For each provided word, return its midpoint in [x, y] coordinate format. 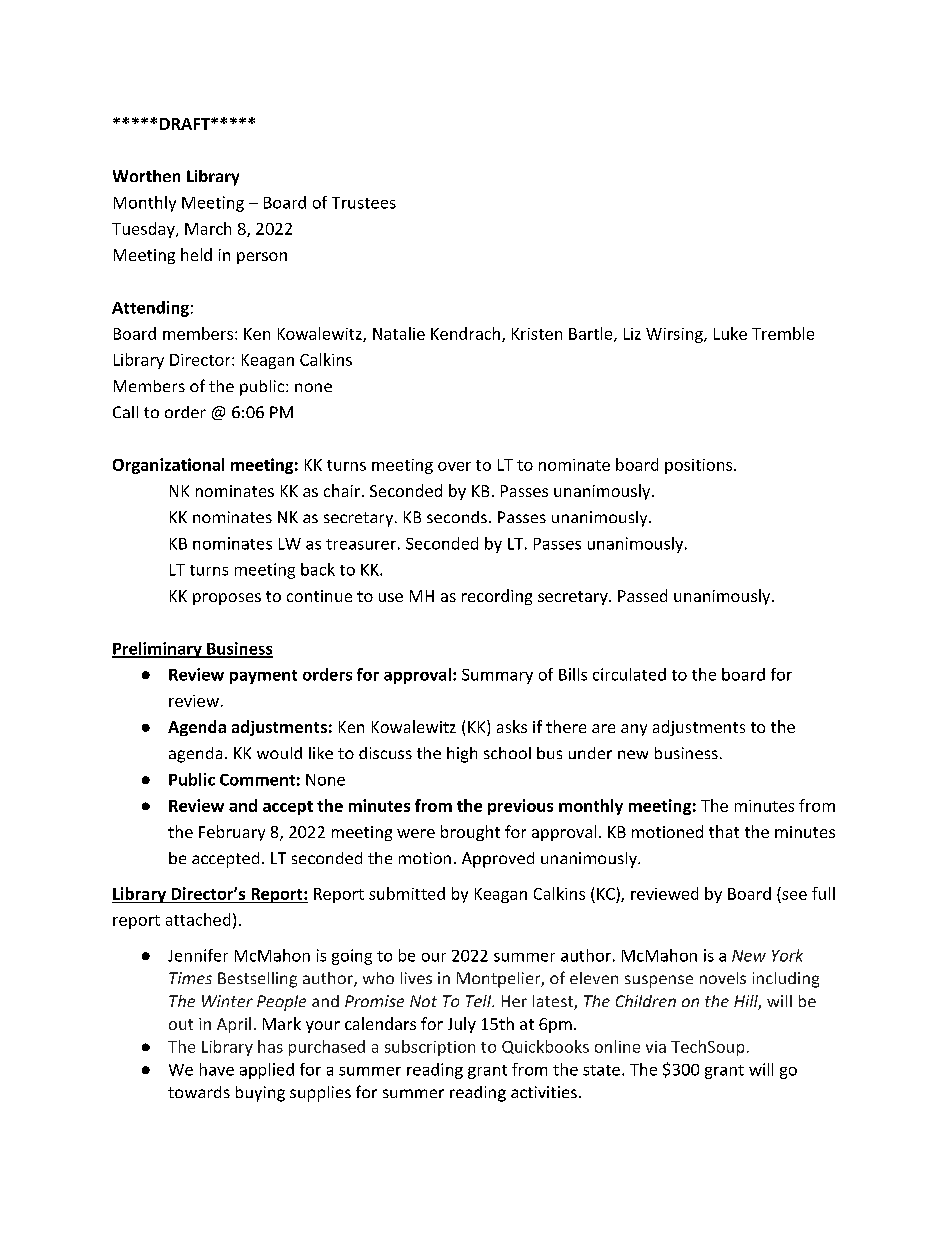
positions [700, 466]
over [454, 466]
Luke [730, 333]
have [217, 1069]
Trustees [364, 203]
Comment [257, 780]
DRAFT [186, 124]
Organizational [168, 466]
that [724, 831]
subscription [430, 1048]
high [462, 755]
